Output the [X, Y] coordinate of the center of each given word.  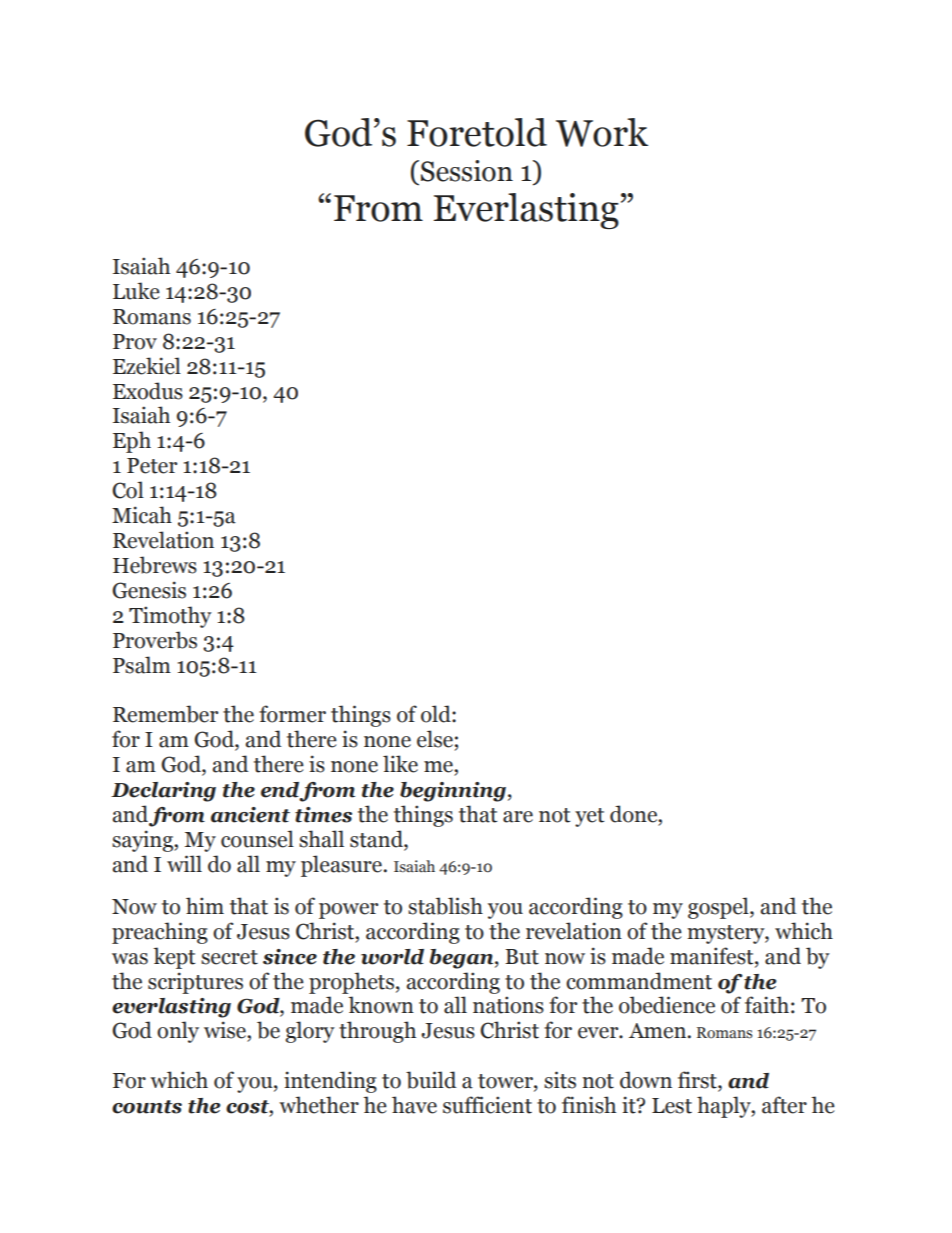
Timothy [170, 617]
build [431, 1080]
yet [589, 817]
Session [467, 171]
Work [602, 132]
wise [226, 1030]
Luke [136, 291]
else [435, 739]
